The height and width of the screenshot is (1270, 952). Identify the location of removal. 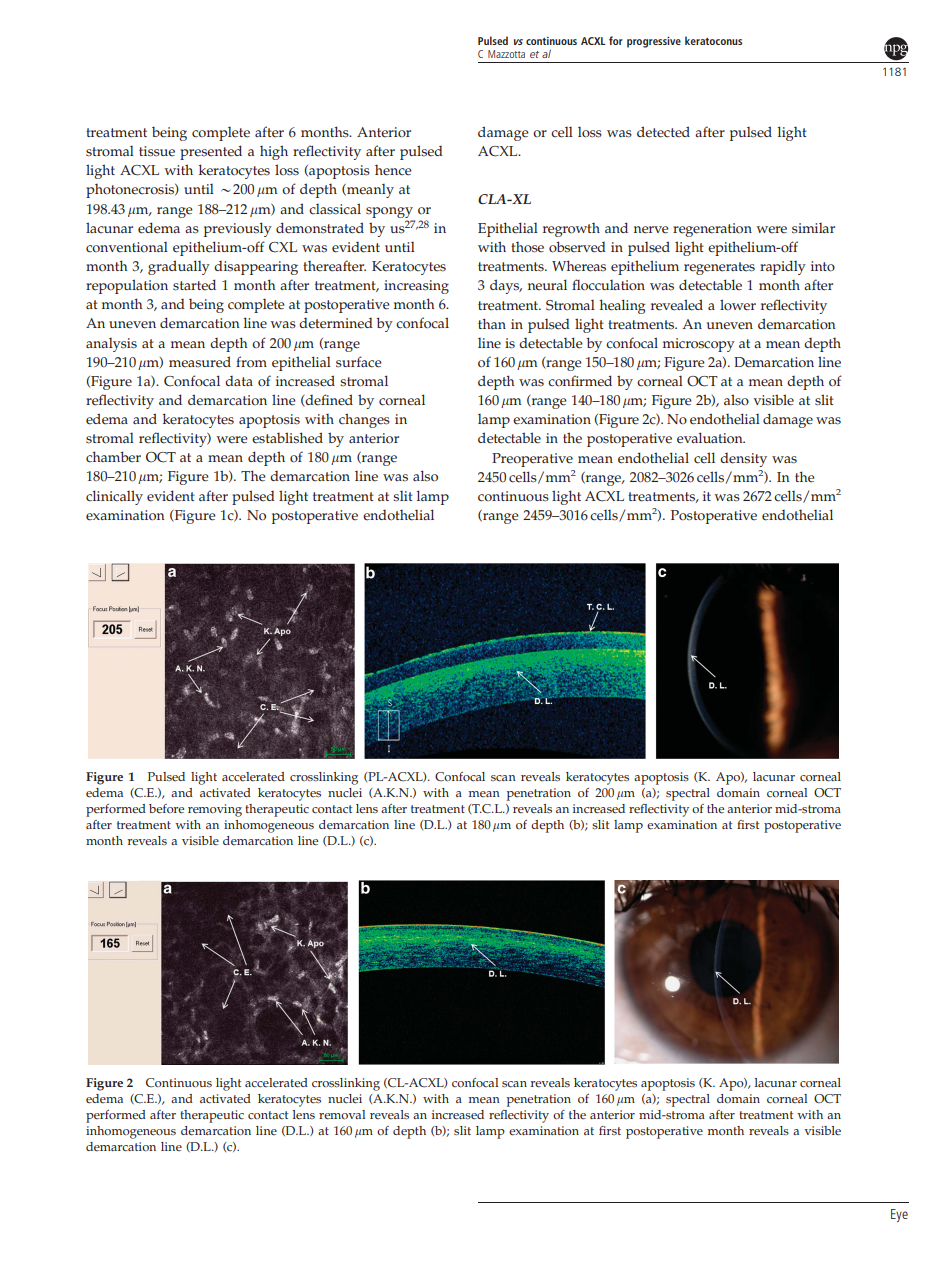
(342, 1115).
